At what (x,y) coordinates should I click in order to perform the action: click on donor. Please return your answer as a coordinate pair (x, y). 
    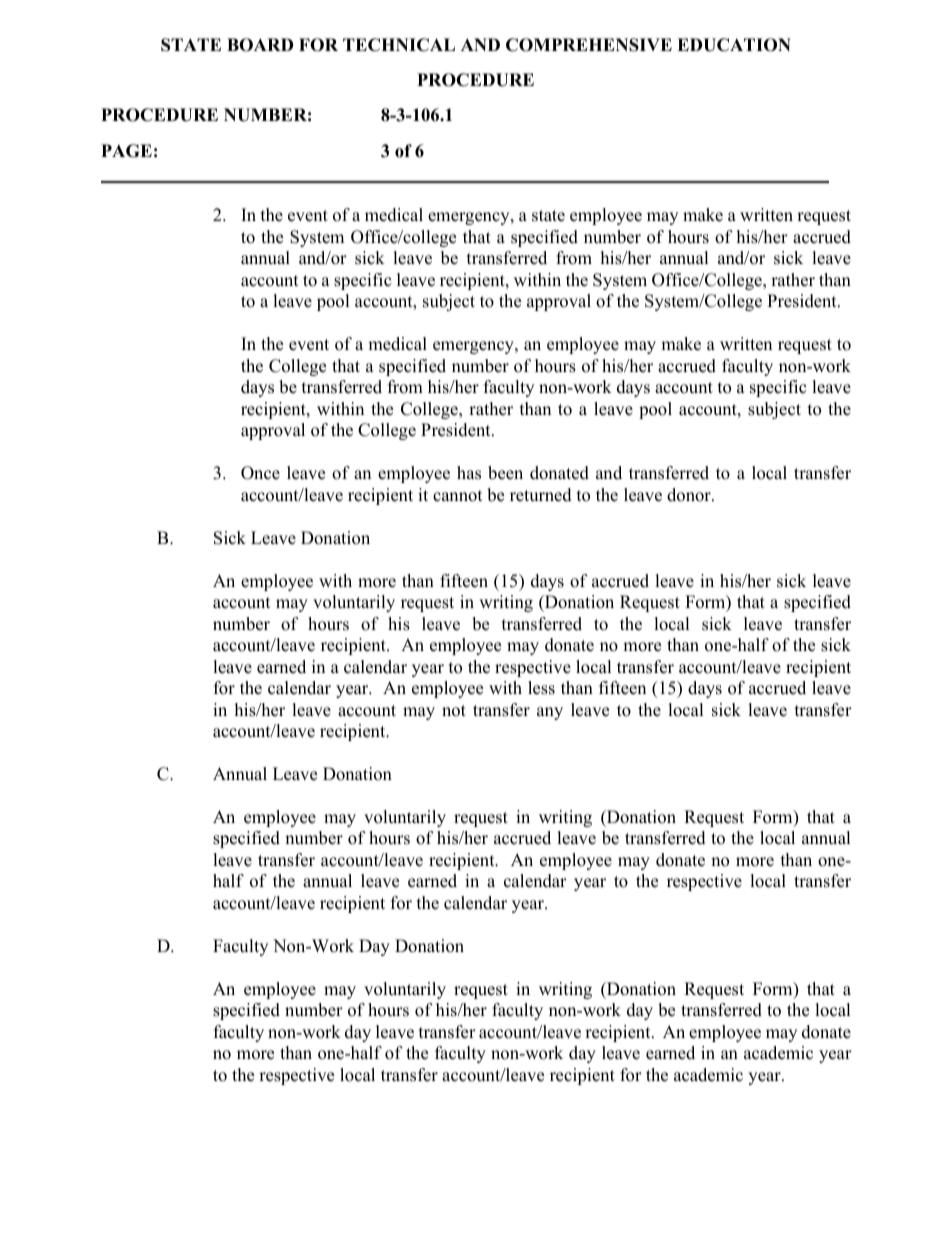
    Looking at the image, I should click on (690, 495).
